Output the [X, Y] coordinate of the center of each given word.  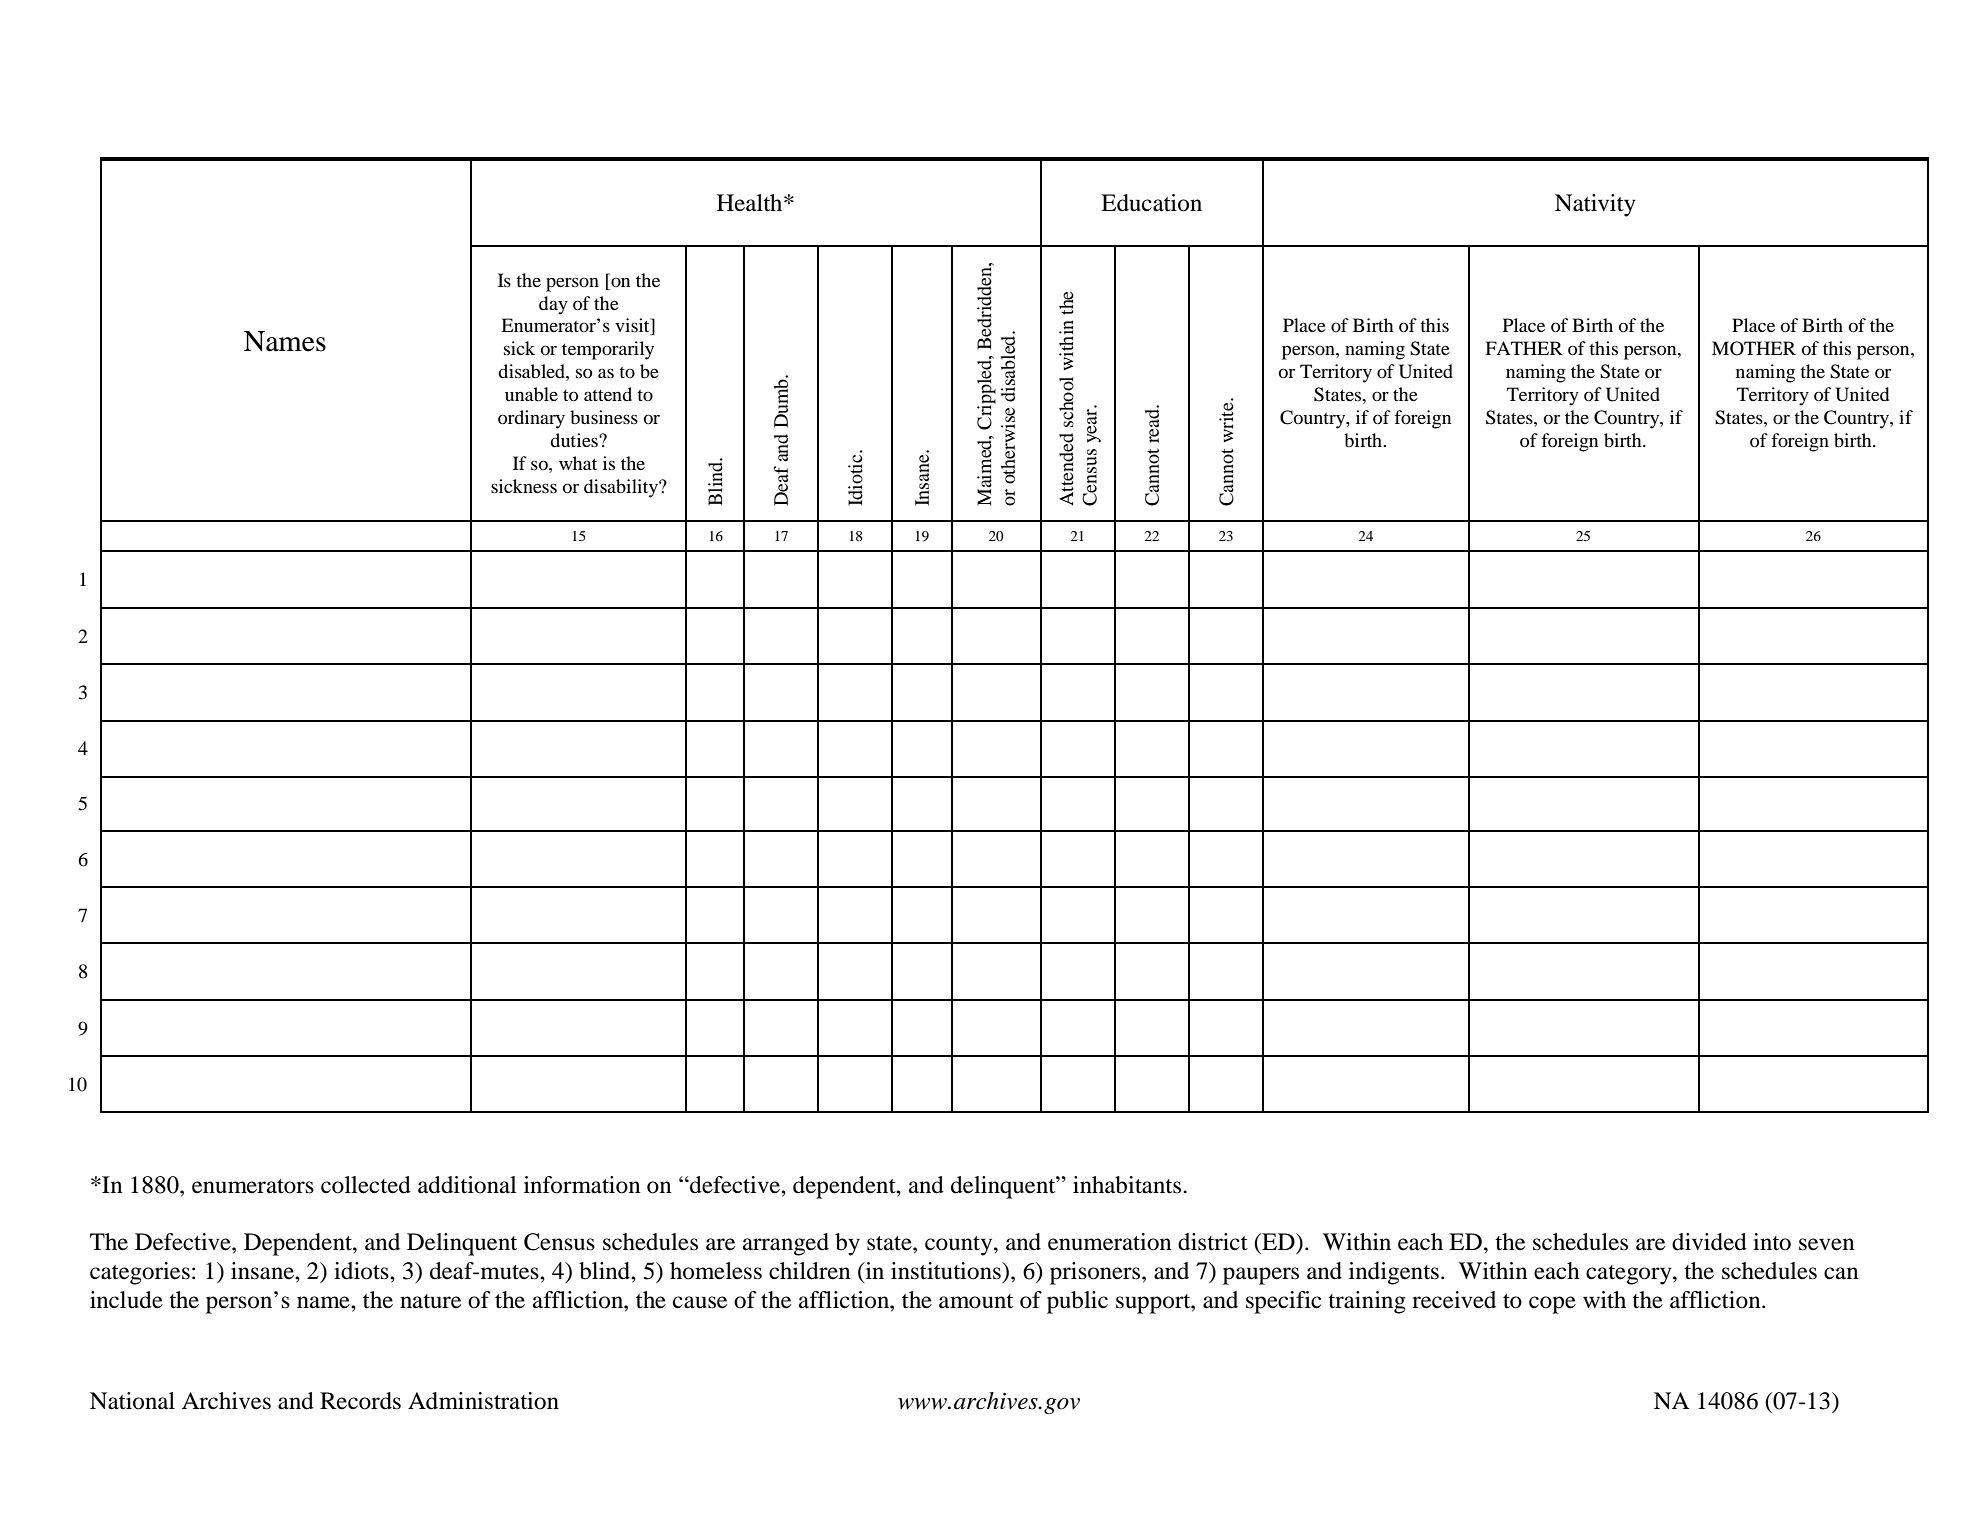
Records [360, 1401]
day [553, 305]
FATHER [1524, 348]
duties [575, 440]
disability [622, 488]
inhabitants [1128, 1185]
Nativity [1595, 205]
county [960, 1246]
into [1772, 1242]
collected [366, 1185]
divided [1709, 1242]
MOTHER [1754, 348]
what [578, 463]
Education [1151, 203]
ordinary [531, 419]
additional [467, 1185]
